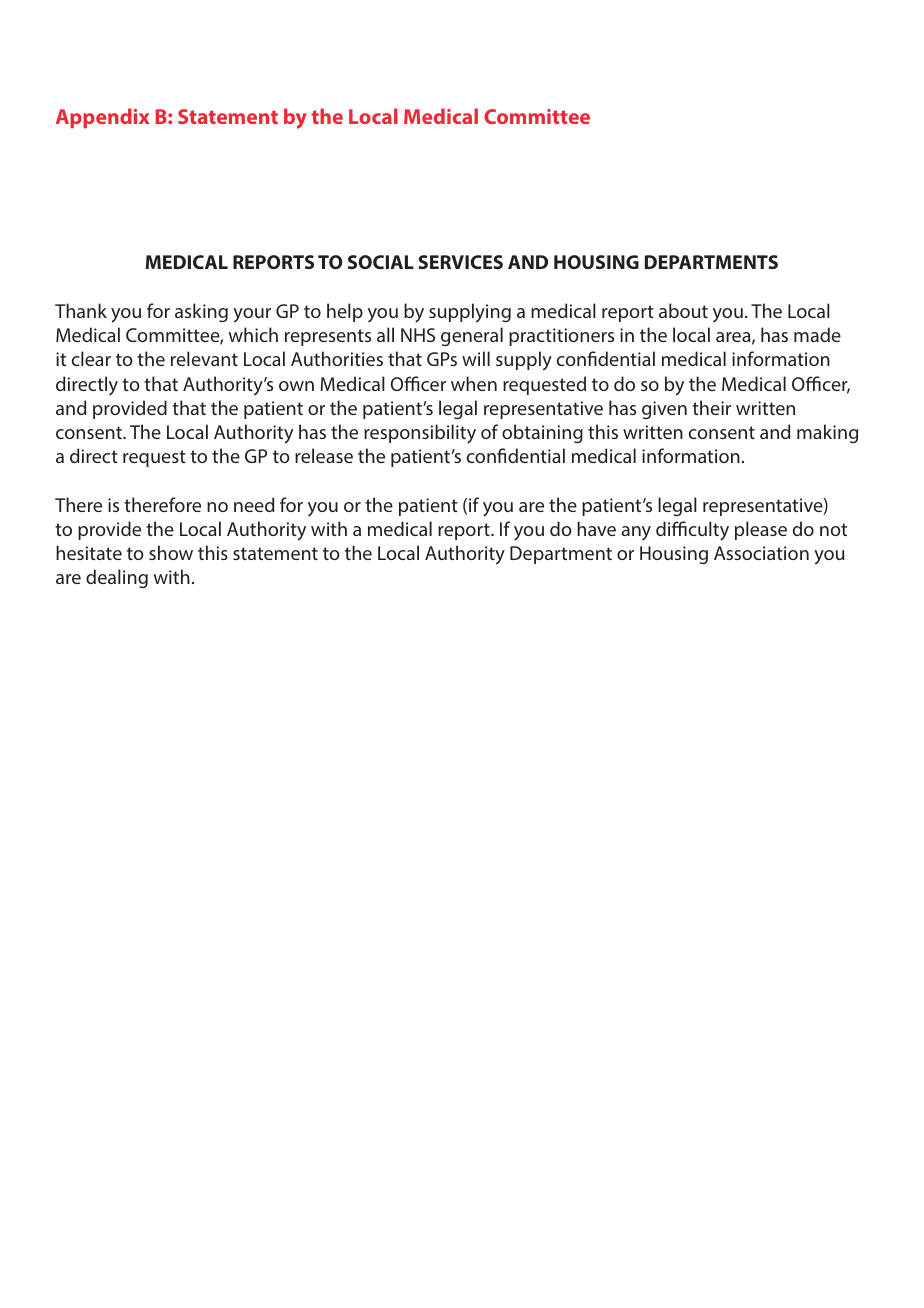 The image size is (924, 1308). I want to click on show, so click(171, 552).
